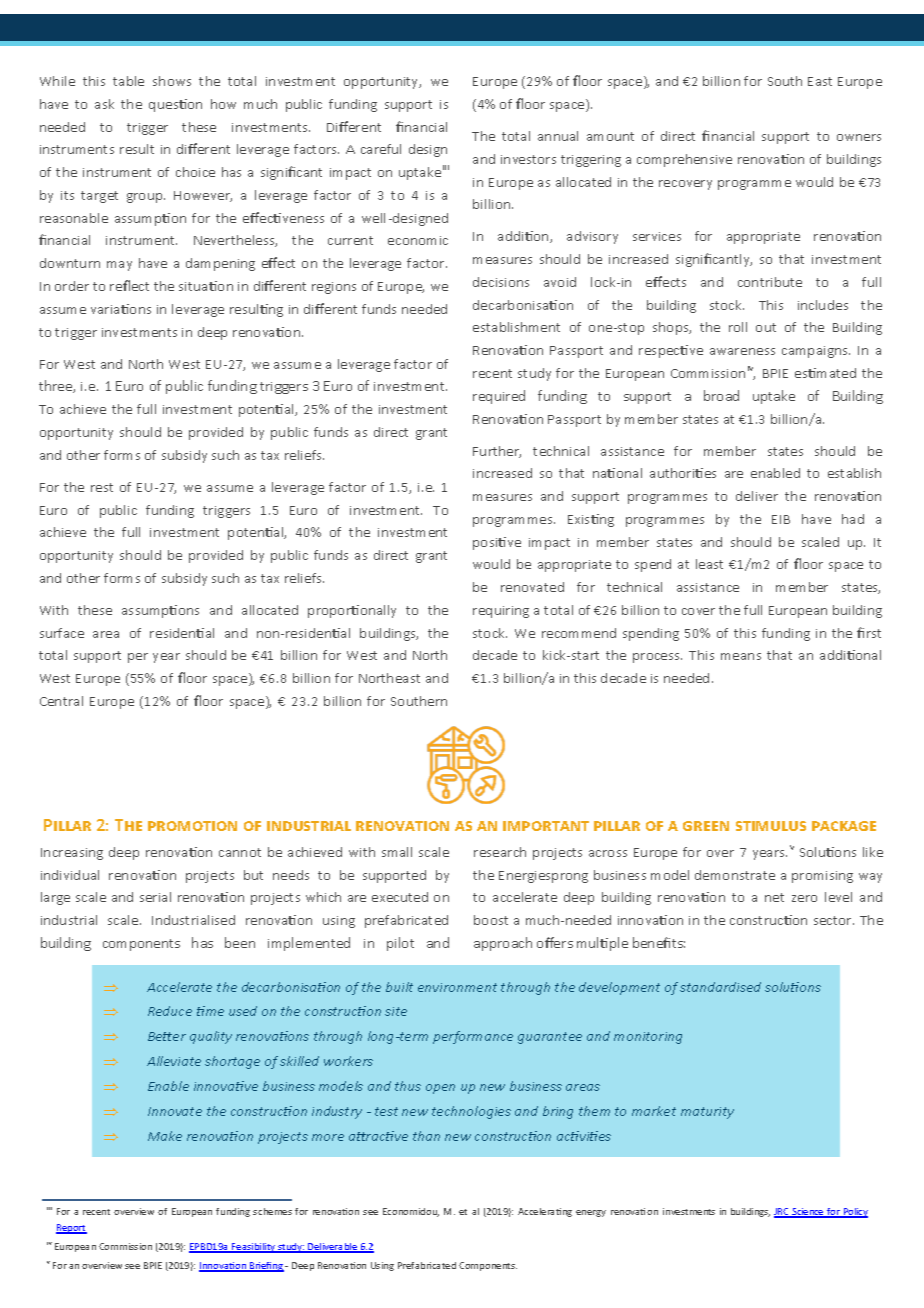 The width and height of the image is (924, 1308). I want to click on promotion, so click(192, 826).
